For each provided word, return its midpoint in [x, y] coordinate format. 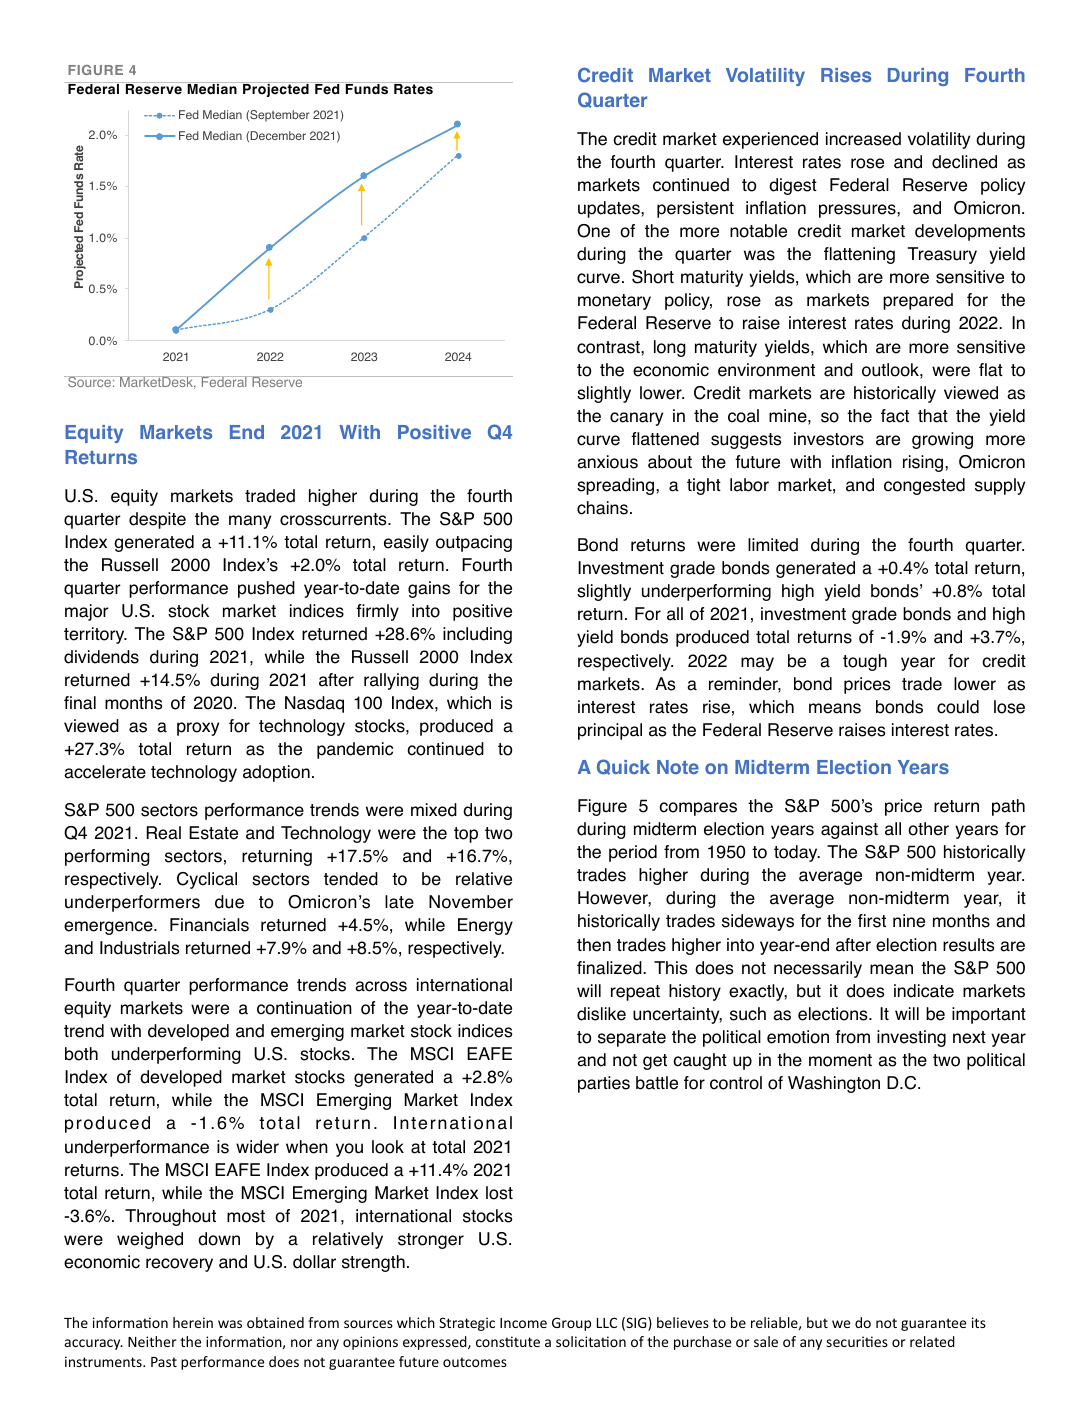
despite [157, 520]
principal [610, 731]
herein [193, 1322]
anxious [607, 462]
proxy [198, 729]
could [958, 707]
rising [924, 463]
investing [911, 1038]
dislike [601, 1014]
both [81, 1054]
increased [863, 139]
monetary [614, 302]
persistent [695, 209]
